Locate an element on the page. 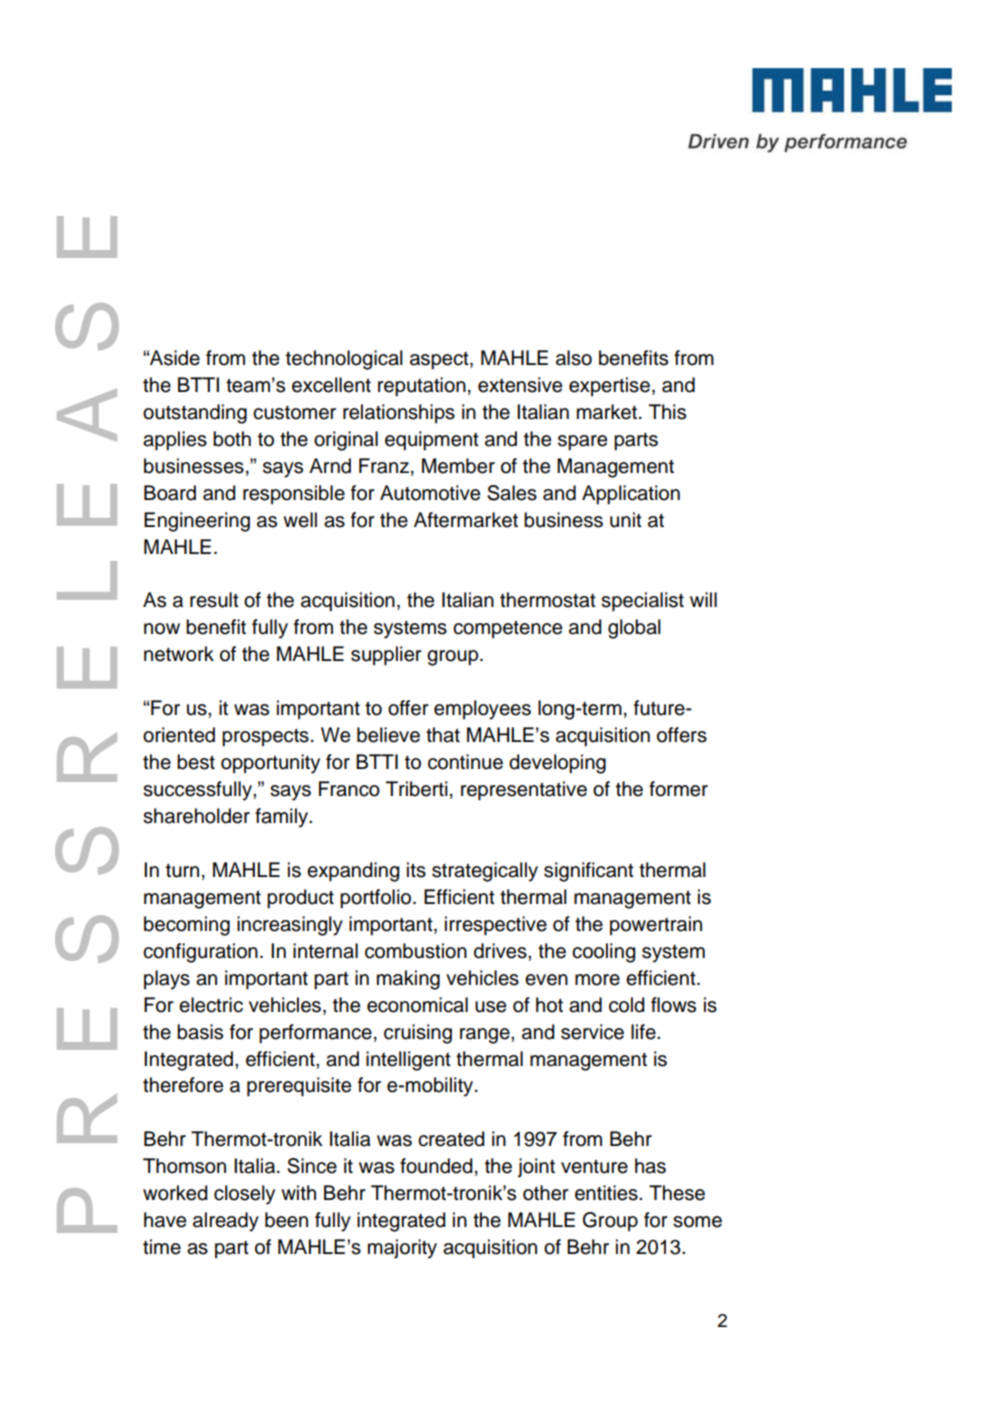 The height and width of the image is (1418, 1002). shareholder is located at coordinates (196, 816).
